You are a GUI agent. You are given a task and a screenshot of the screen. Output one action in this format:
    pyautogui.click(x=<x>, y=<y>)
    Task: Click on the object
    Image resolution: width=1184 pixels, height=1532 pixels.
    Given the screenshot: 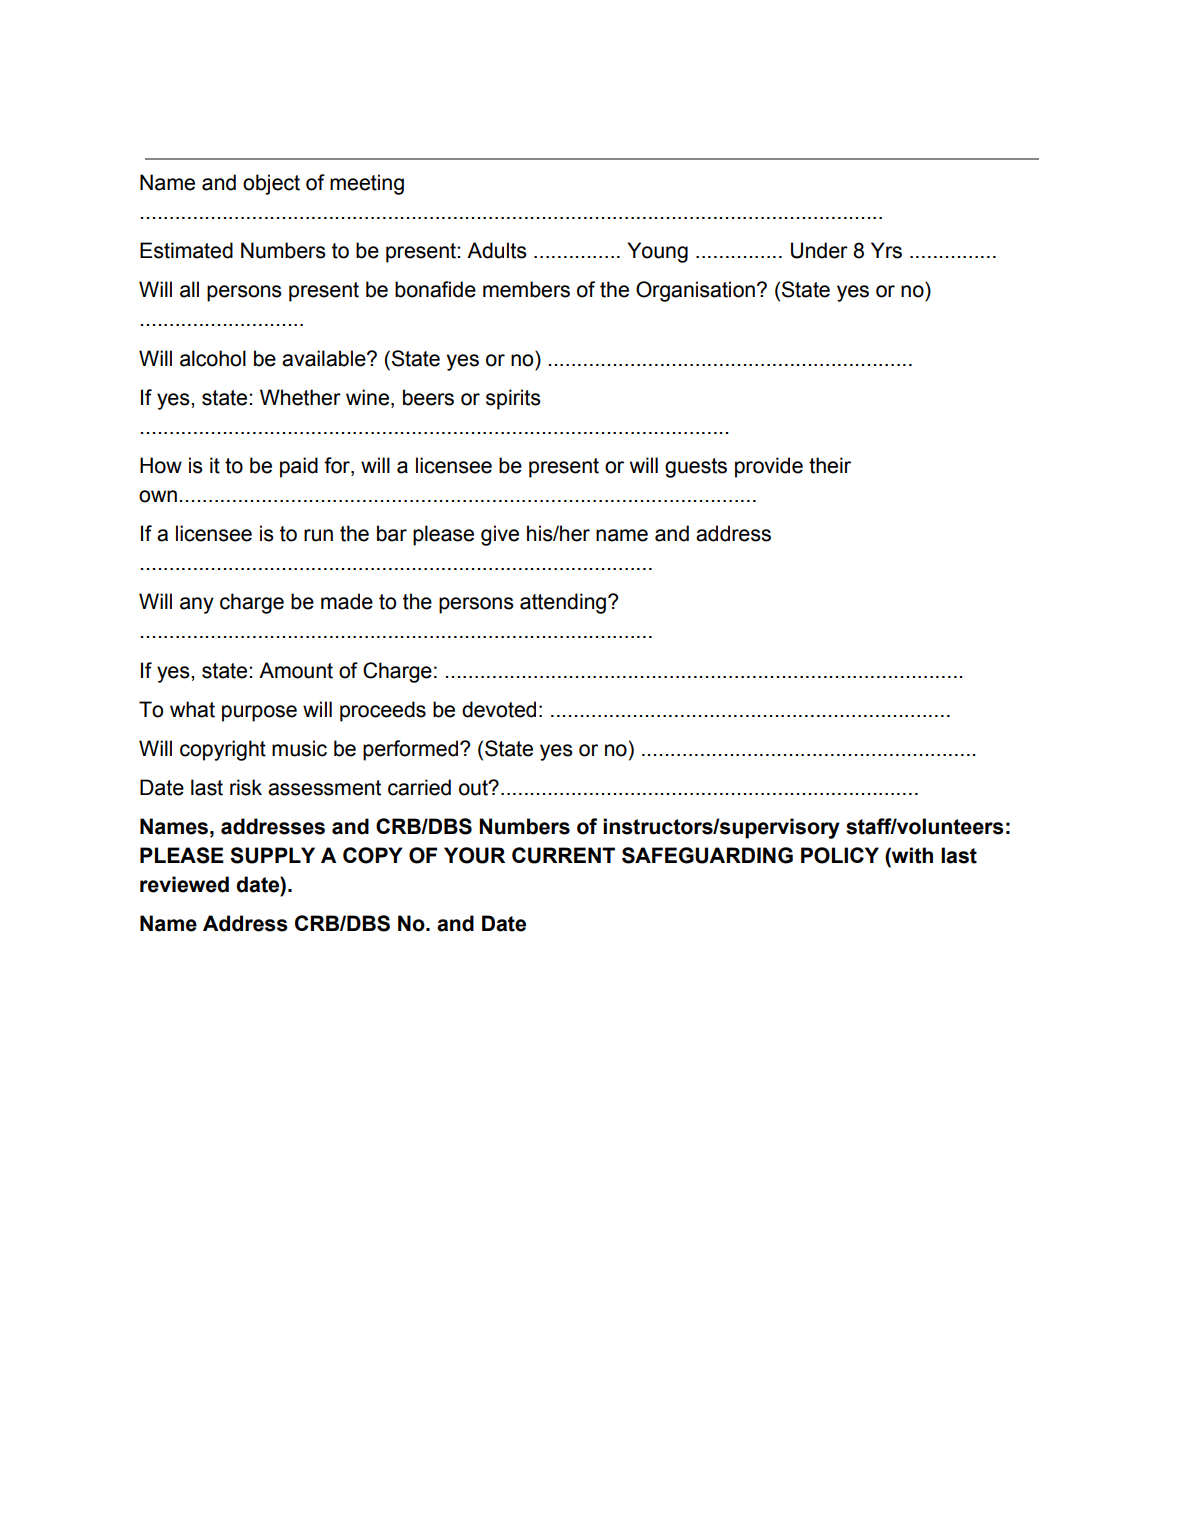 What is the action you would take?
    pyautogui.click(x=271, y=184)
